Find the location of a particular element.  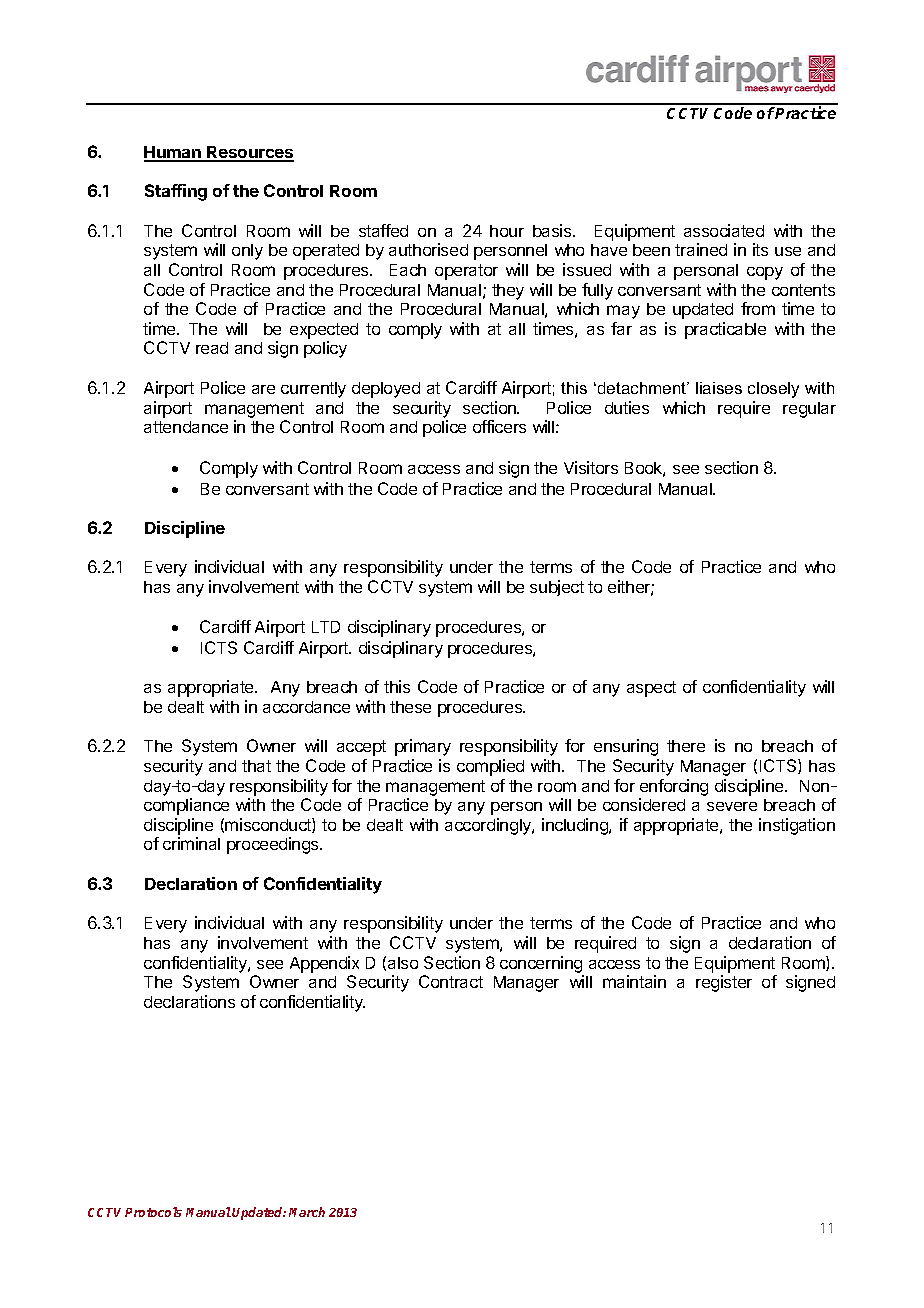

associated is located at coordinates (724, 230).
